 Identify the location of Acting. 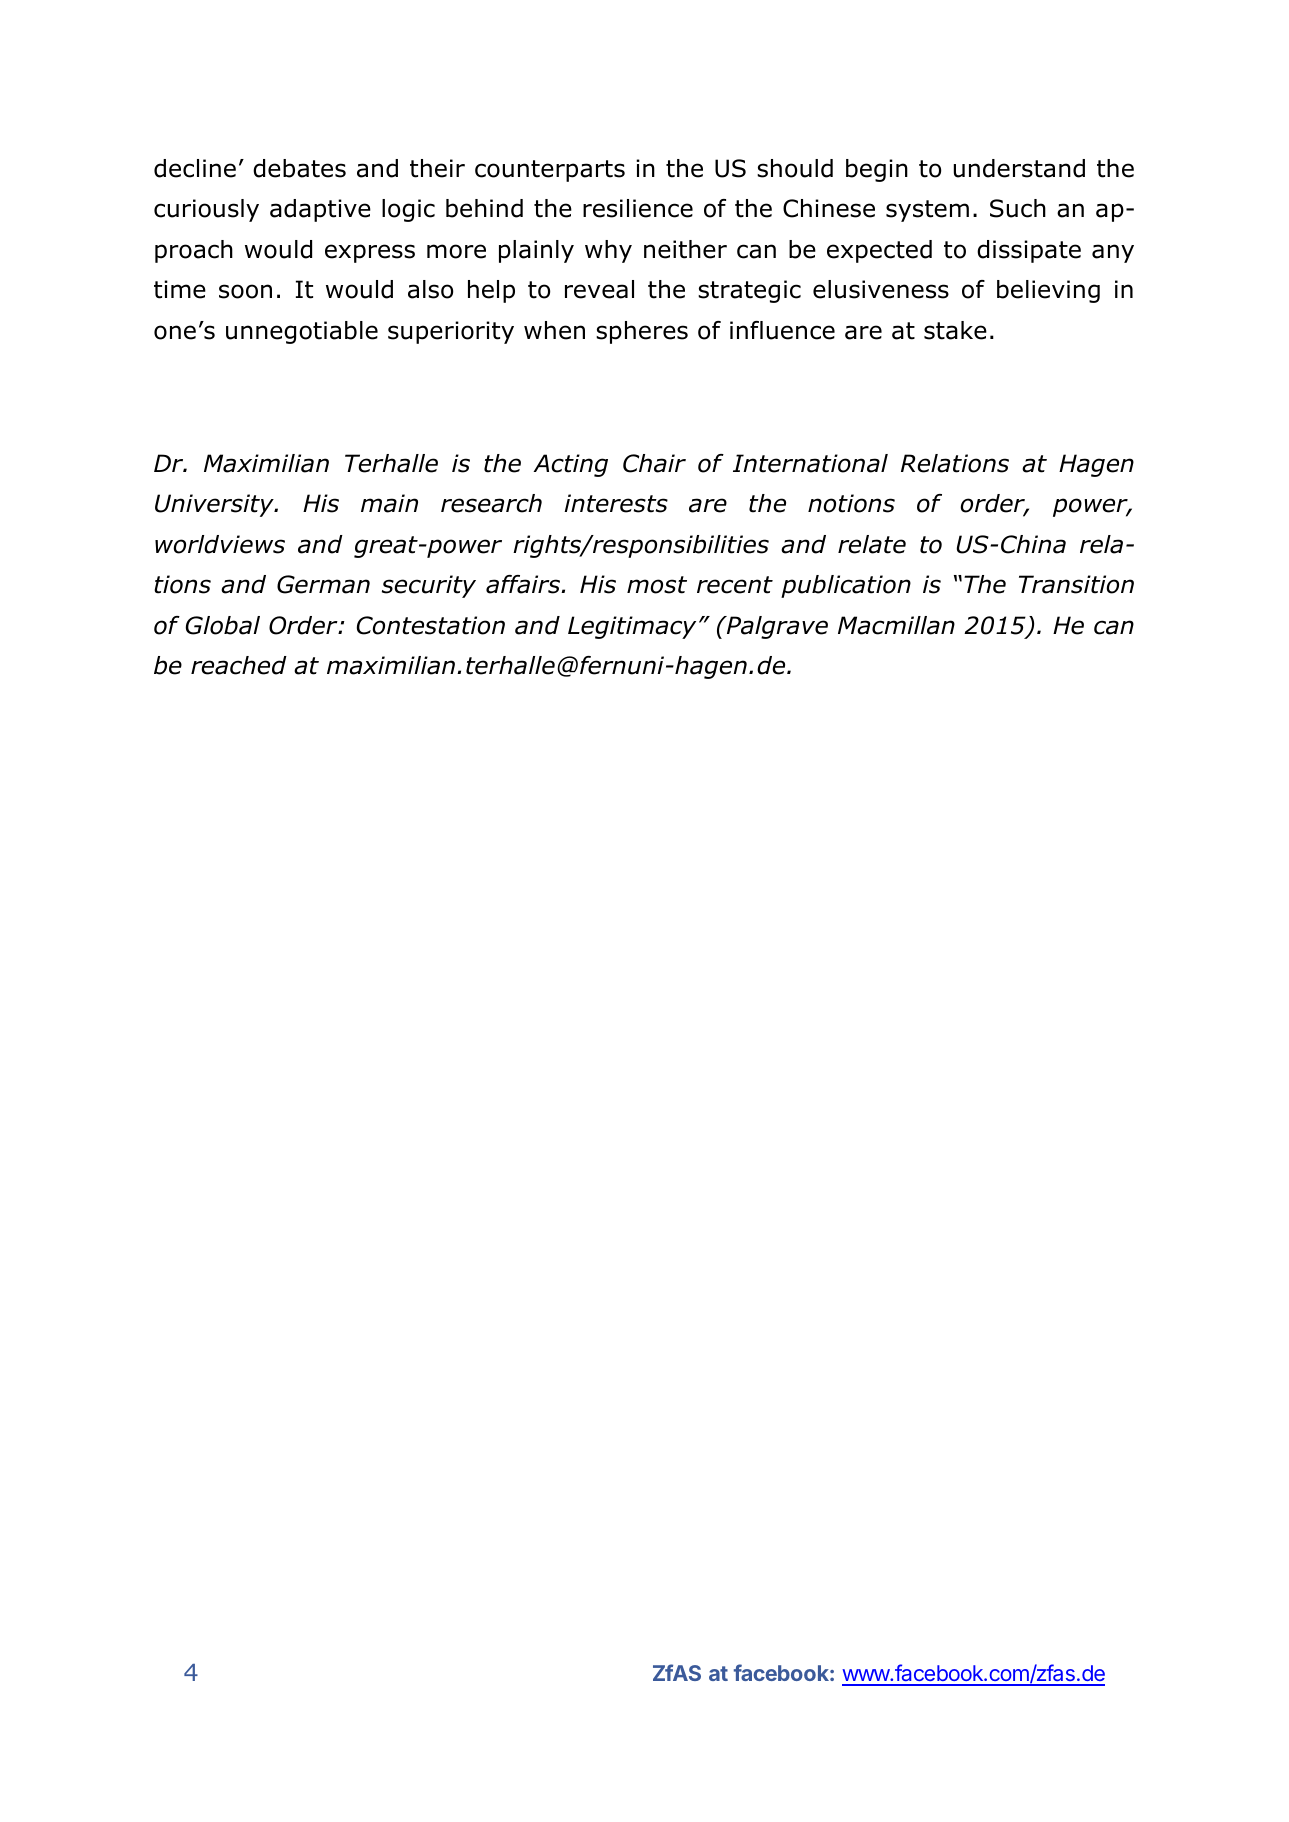
(570, 465).
